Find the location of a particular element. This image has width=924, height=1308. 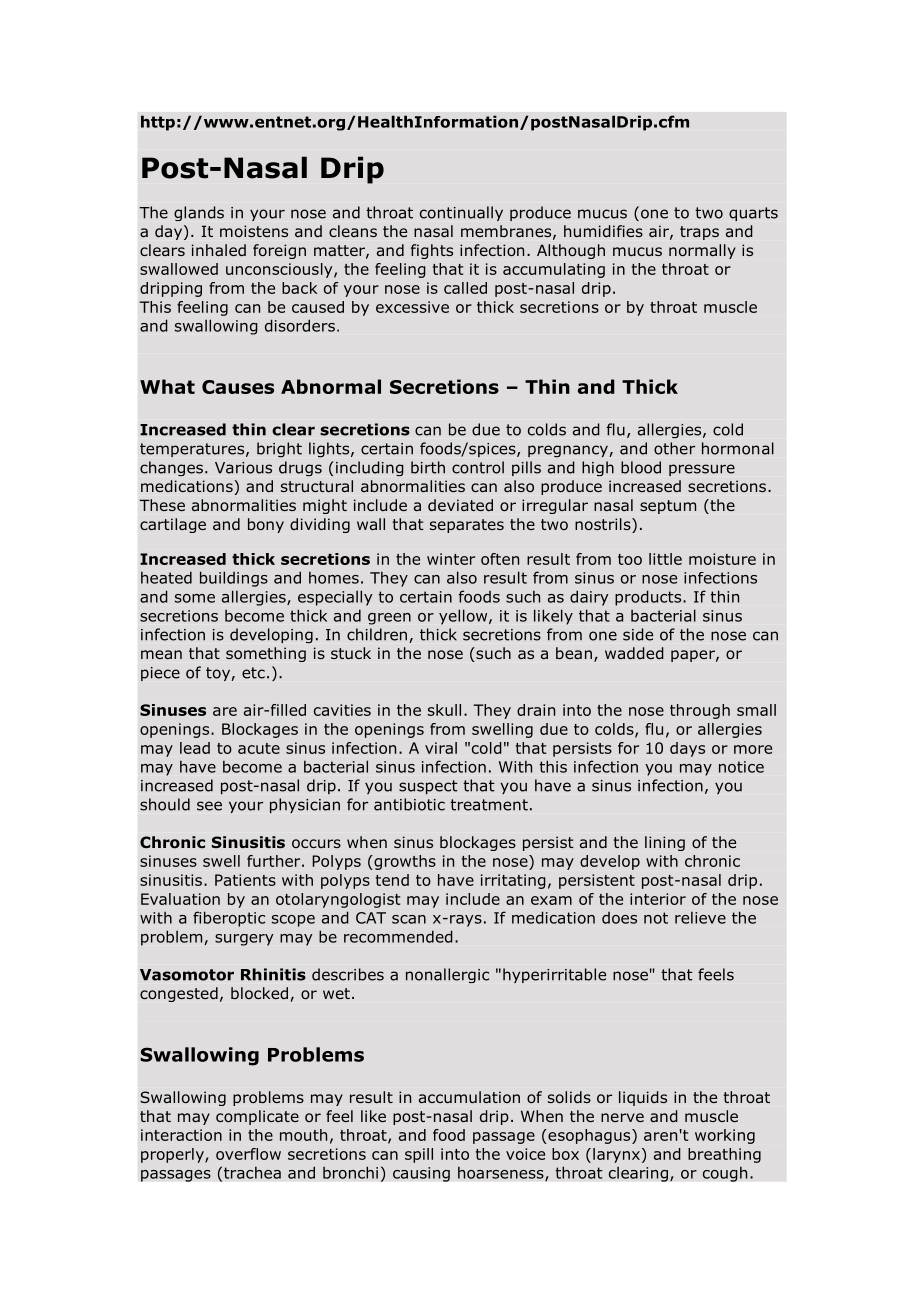

winter is located at coordinates (451, 559).
